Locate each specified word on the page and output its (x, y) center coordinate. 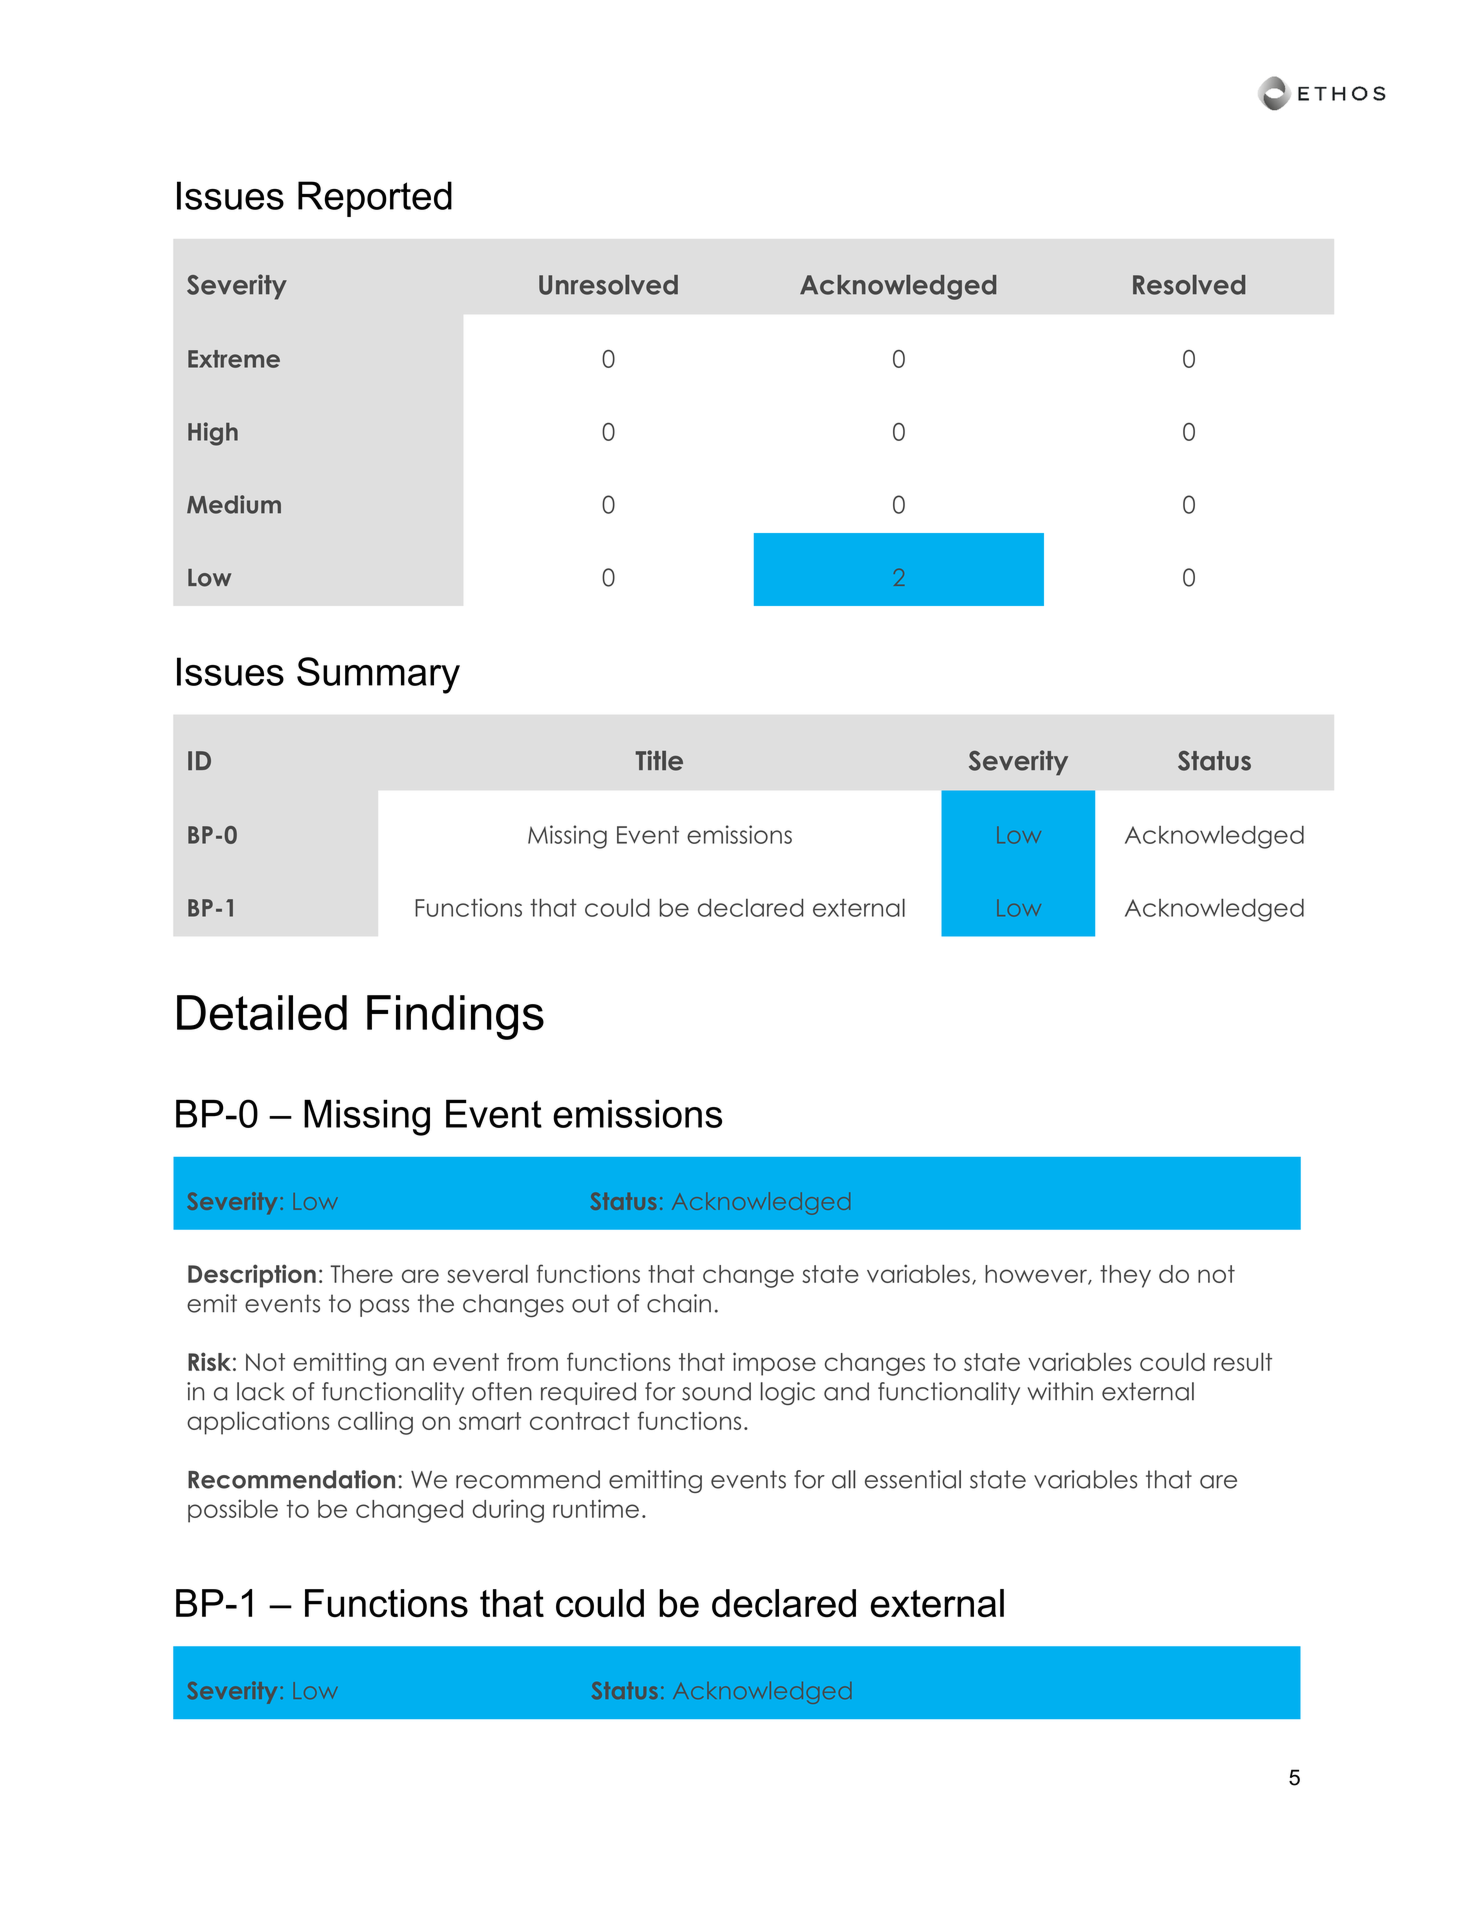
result (1243, 1361)
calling (375, 1423)
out (590, 1303)
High (213, 434)
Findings (455, 1017)
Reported (375, 199)
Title (659, 760)
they (1125, 1276)
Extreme (234, 359)
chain (679, 1303)
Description (252, 1276)
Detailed (262, 1013)
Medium (234, 504)
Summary (378, 675)
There (361, 1274)
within (1060, 1391)
